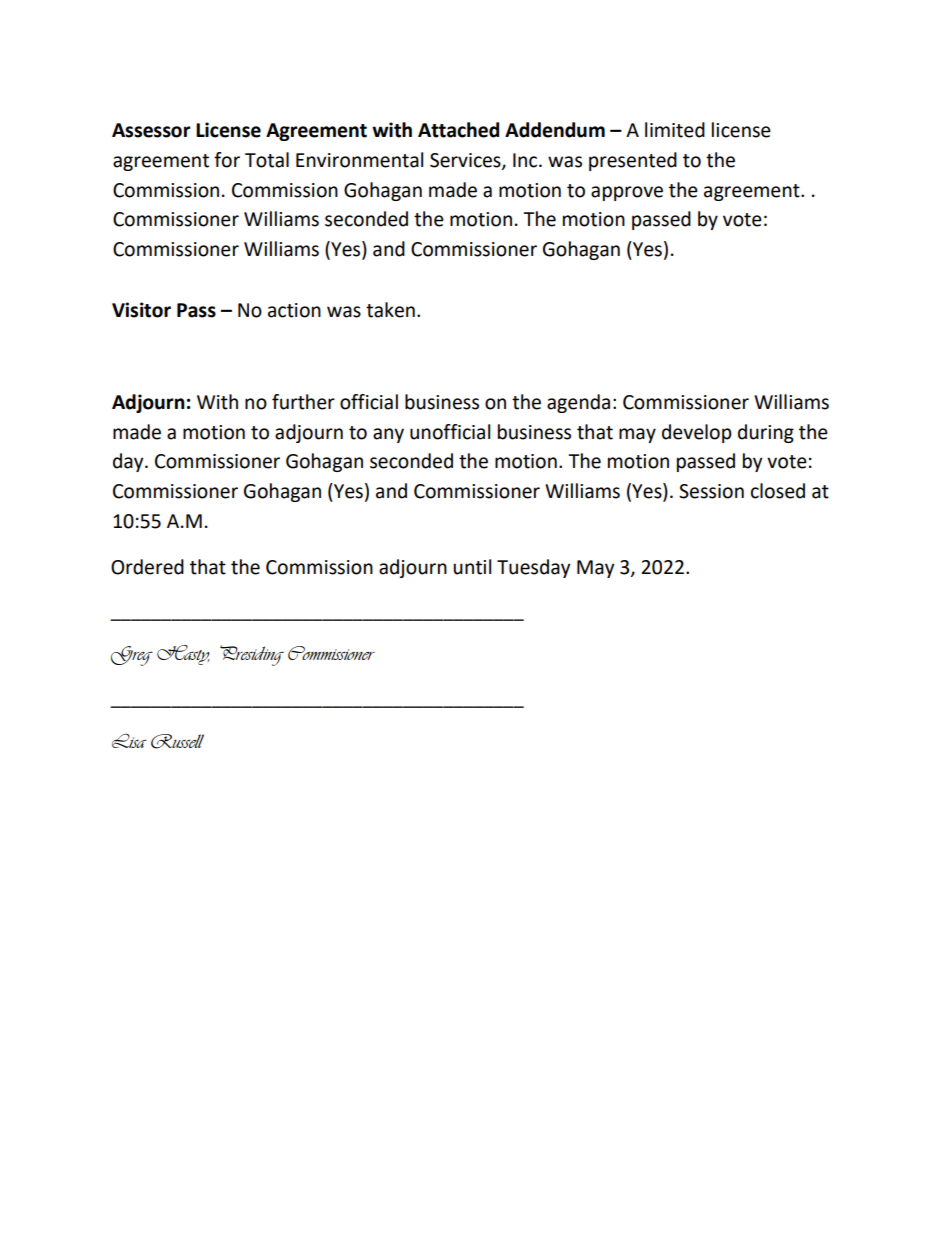 This screenshot has height=1233, width=952. What do you see at coordinates (466, 161) in the screenshot?
I see `Services` at bounding box center [466, 161].
